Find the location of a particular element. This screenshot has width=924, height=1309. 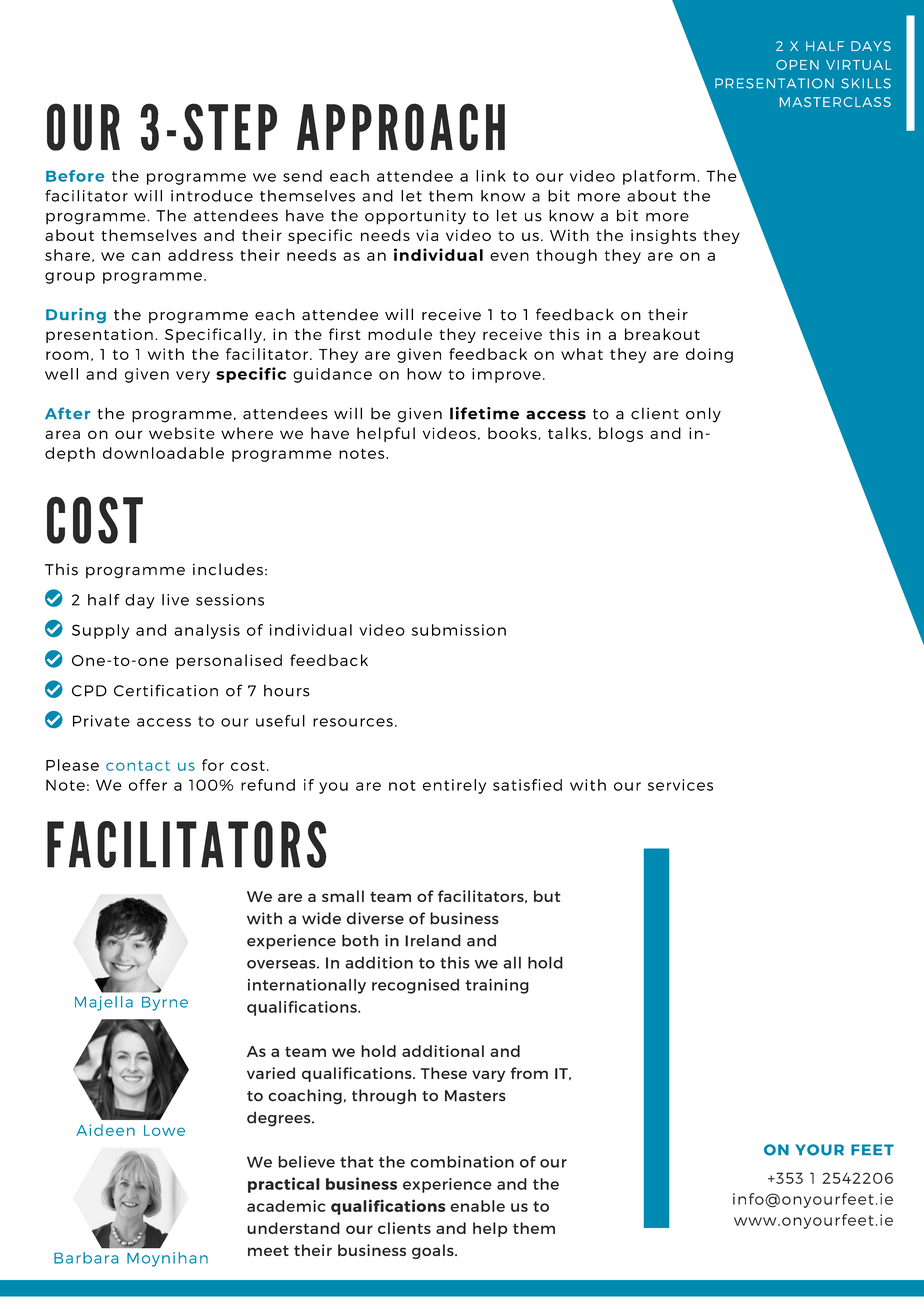

Byrne is located at coordinates (165, 1004).
